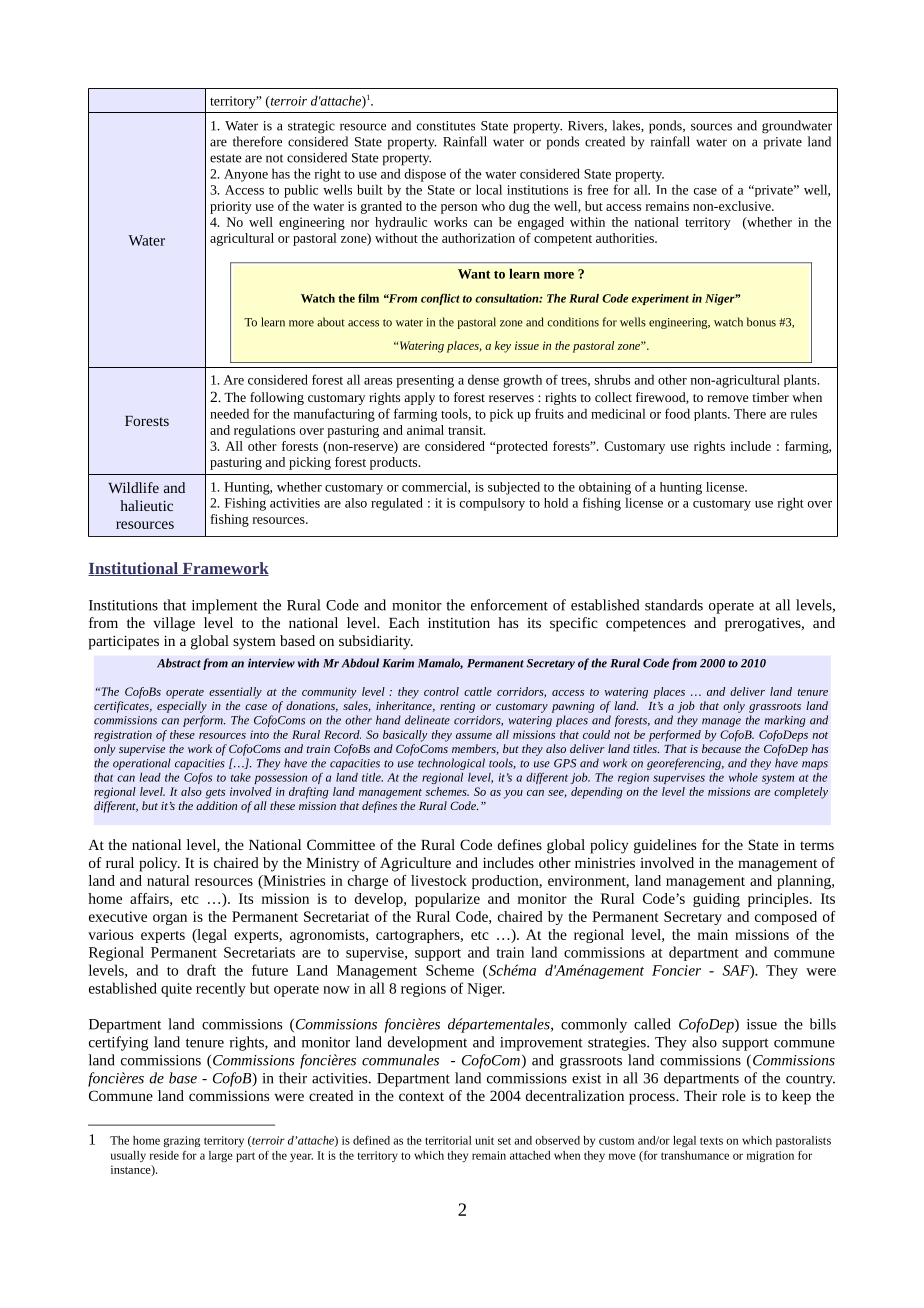 The height and width of the image is (1308, 924). I want to click on timber, so click(771, 397).
